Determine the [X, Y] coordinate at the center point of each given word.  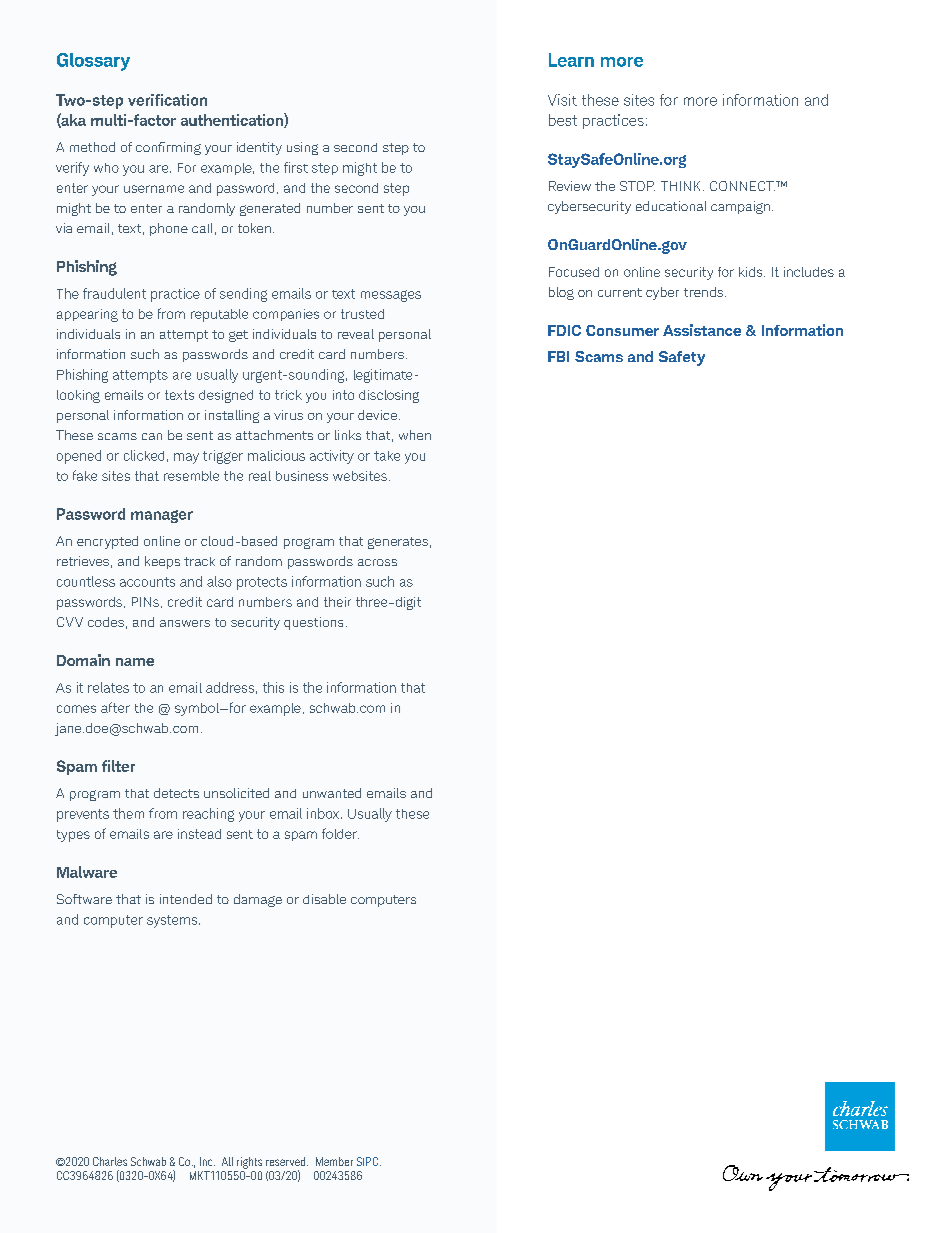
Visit [562, 100]
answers [185, 623]
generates [398, 543]
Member [334, 1161]
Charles [110, 1161]
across [377, 562]
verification [167, 100]
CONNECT [742, 186]
